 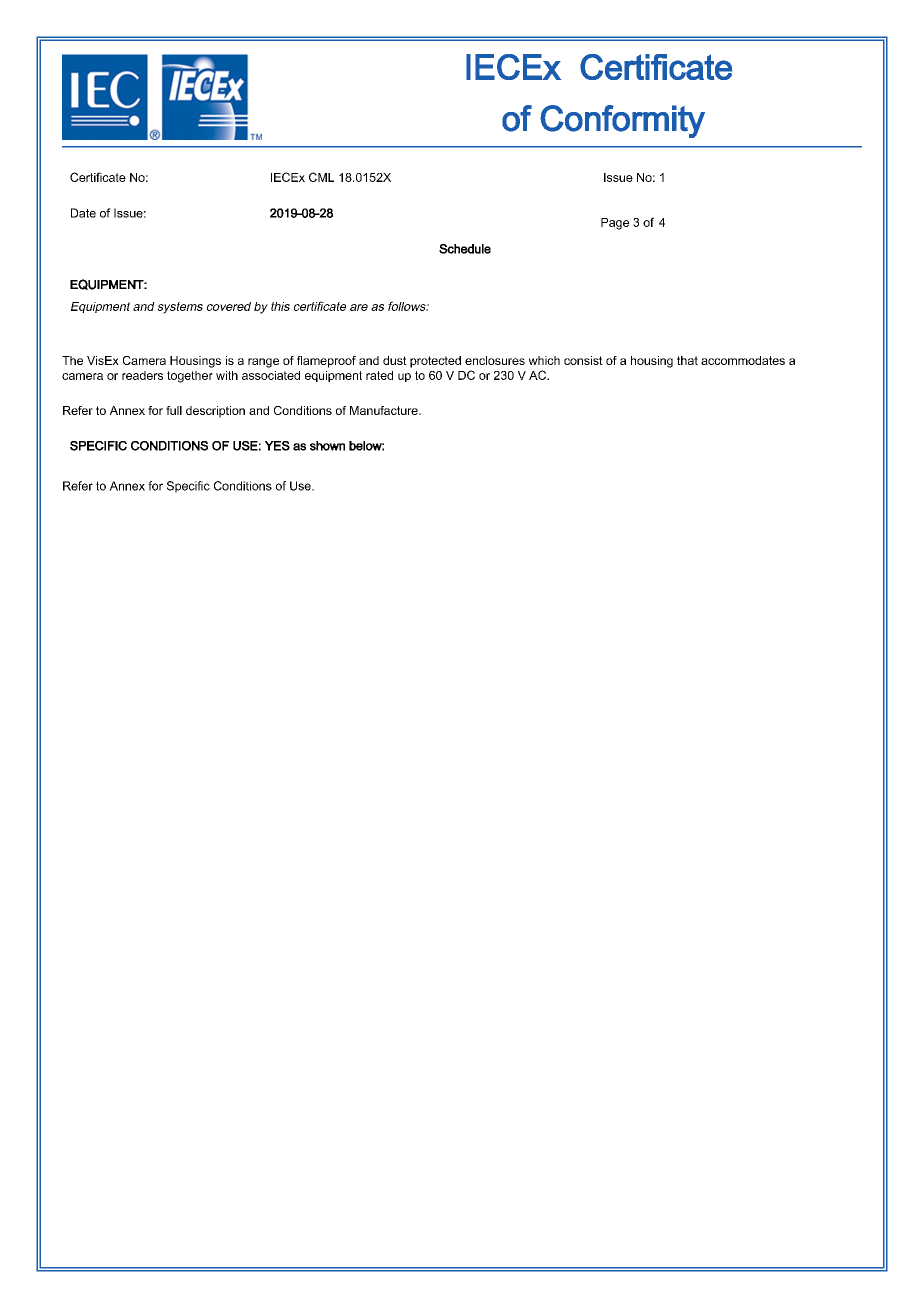 I want to click on CML, so click(x=321, y=177).
